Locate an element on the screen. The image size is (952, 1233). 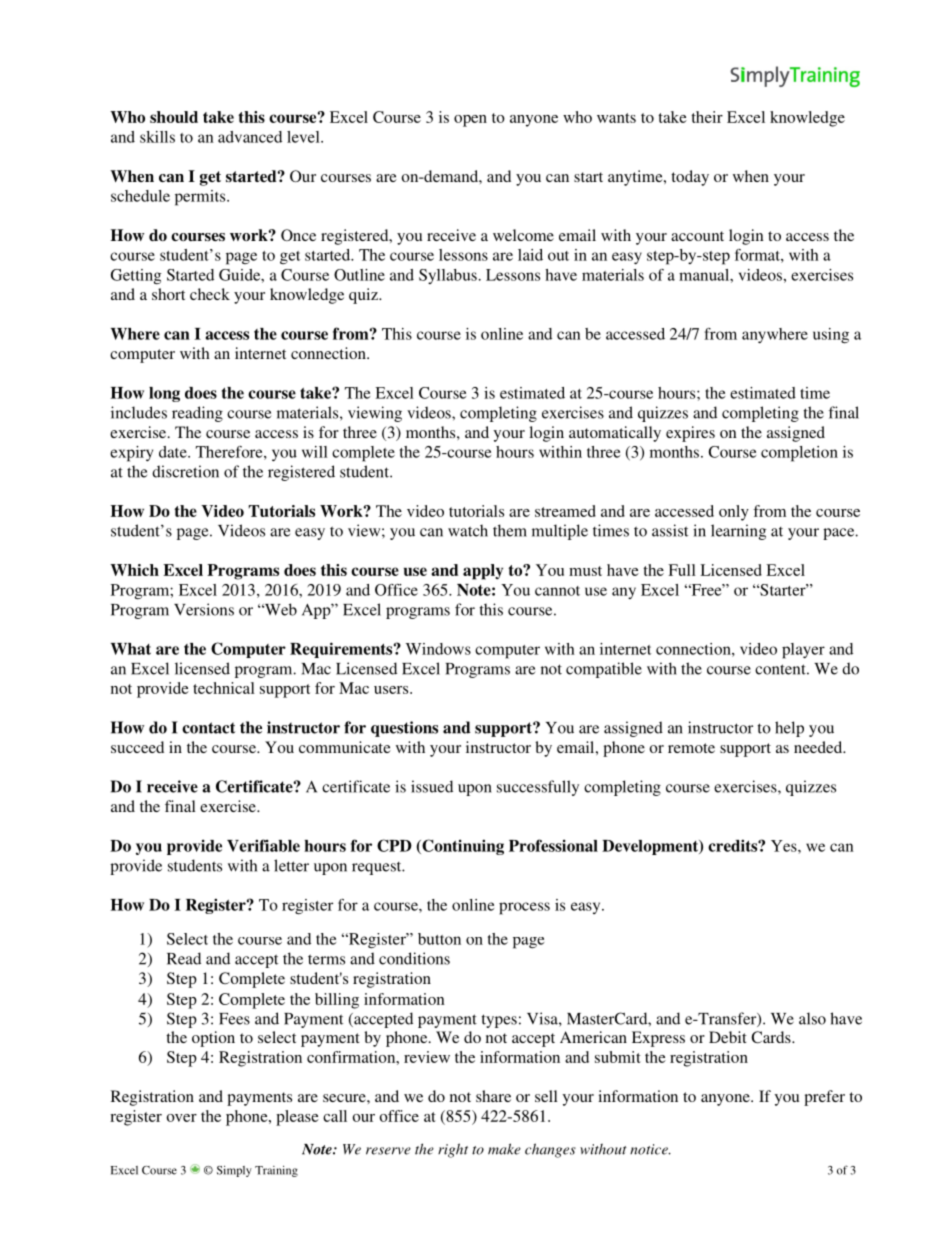
process is located at coordinates (524, 908).
